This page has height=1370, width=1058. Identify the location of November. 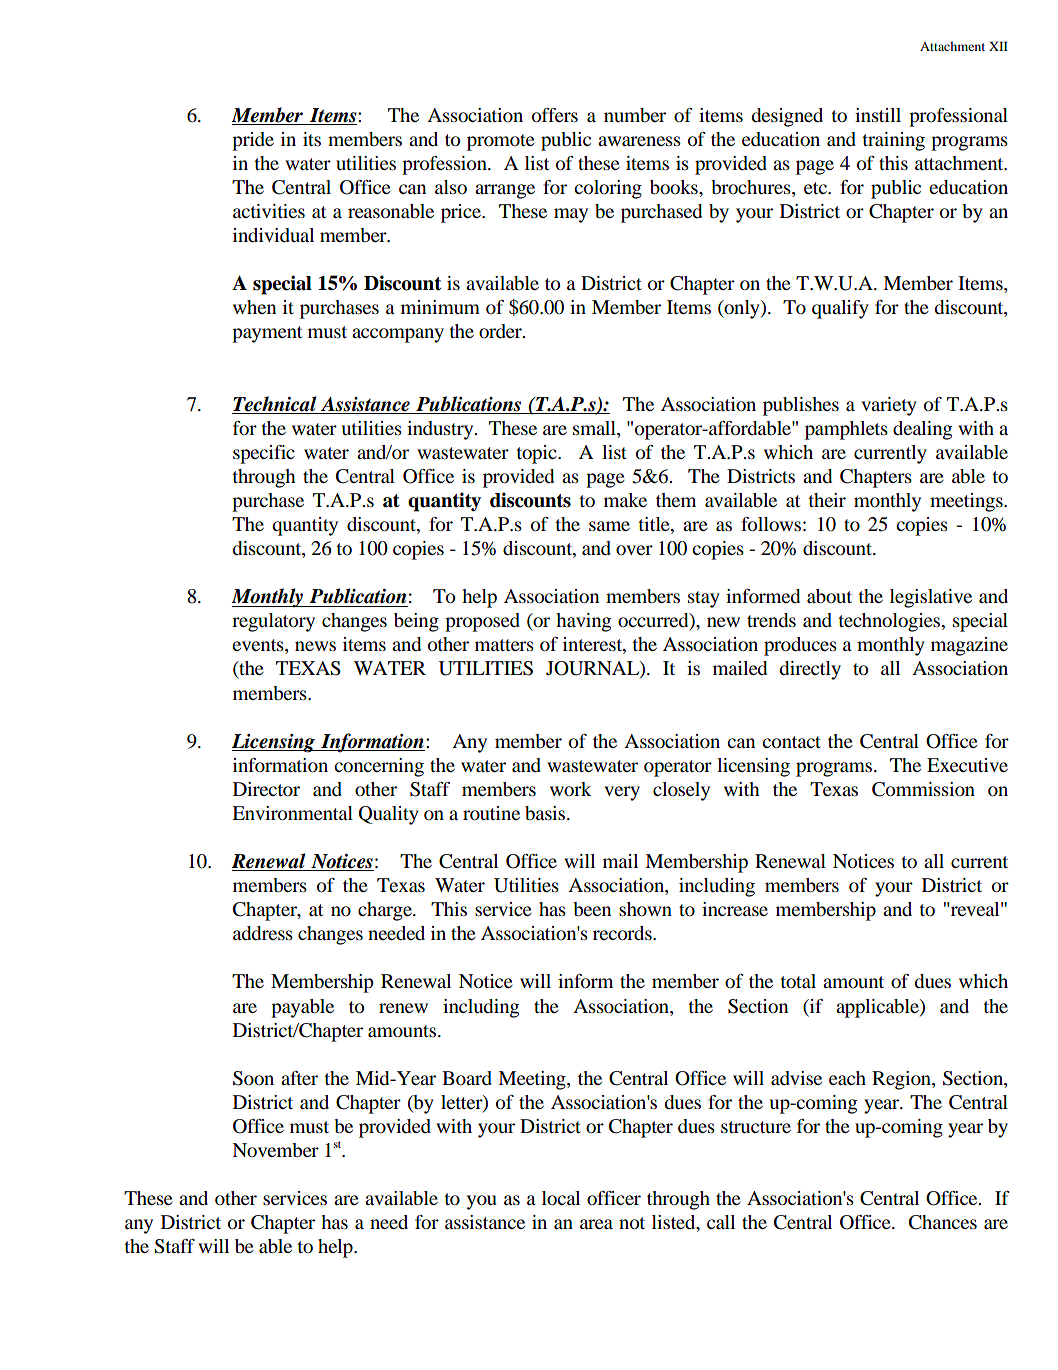
(275, 1150).
